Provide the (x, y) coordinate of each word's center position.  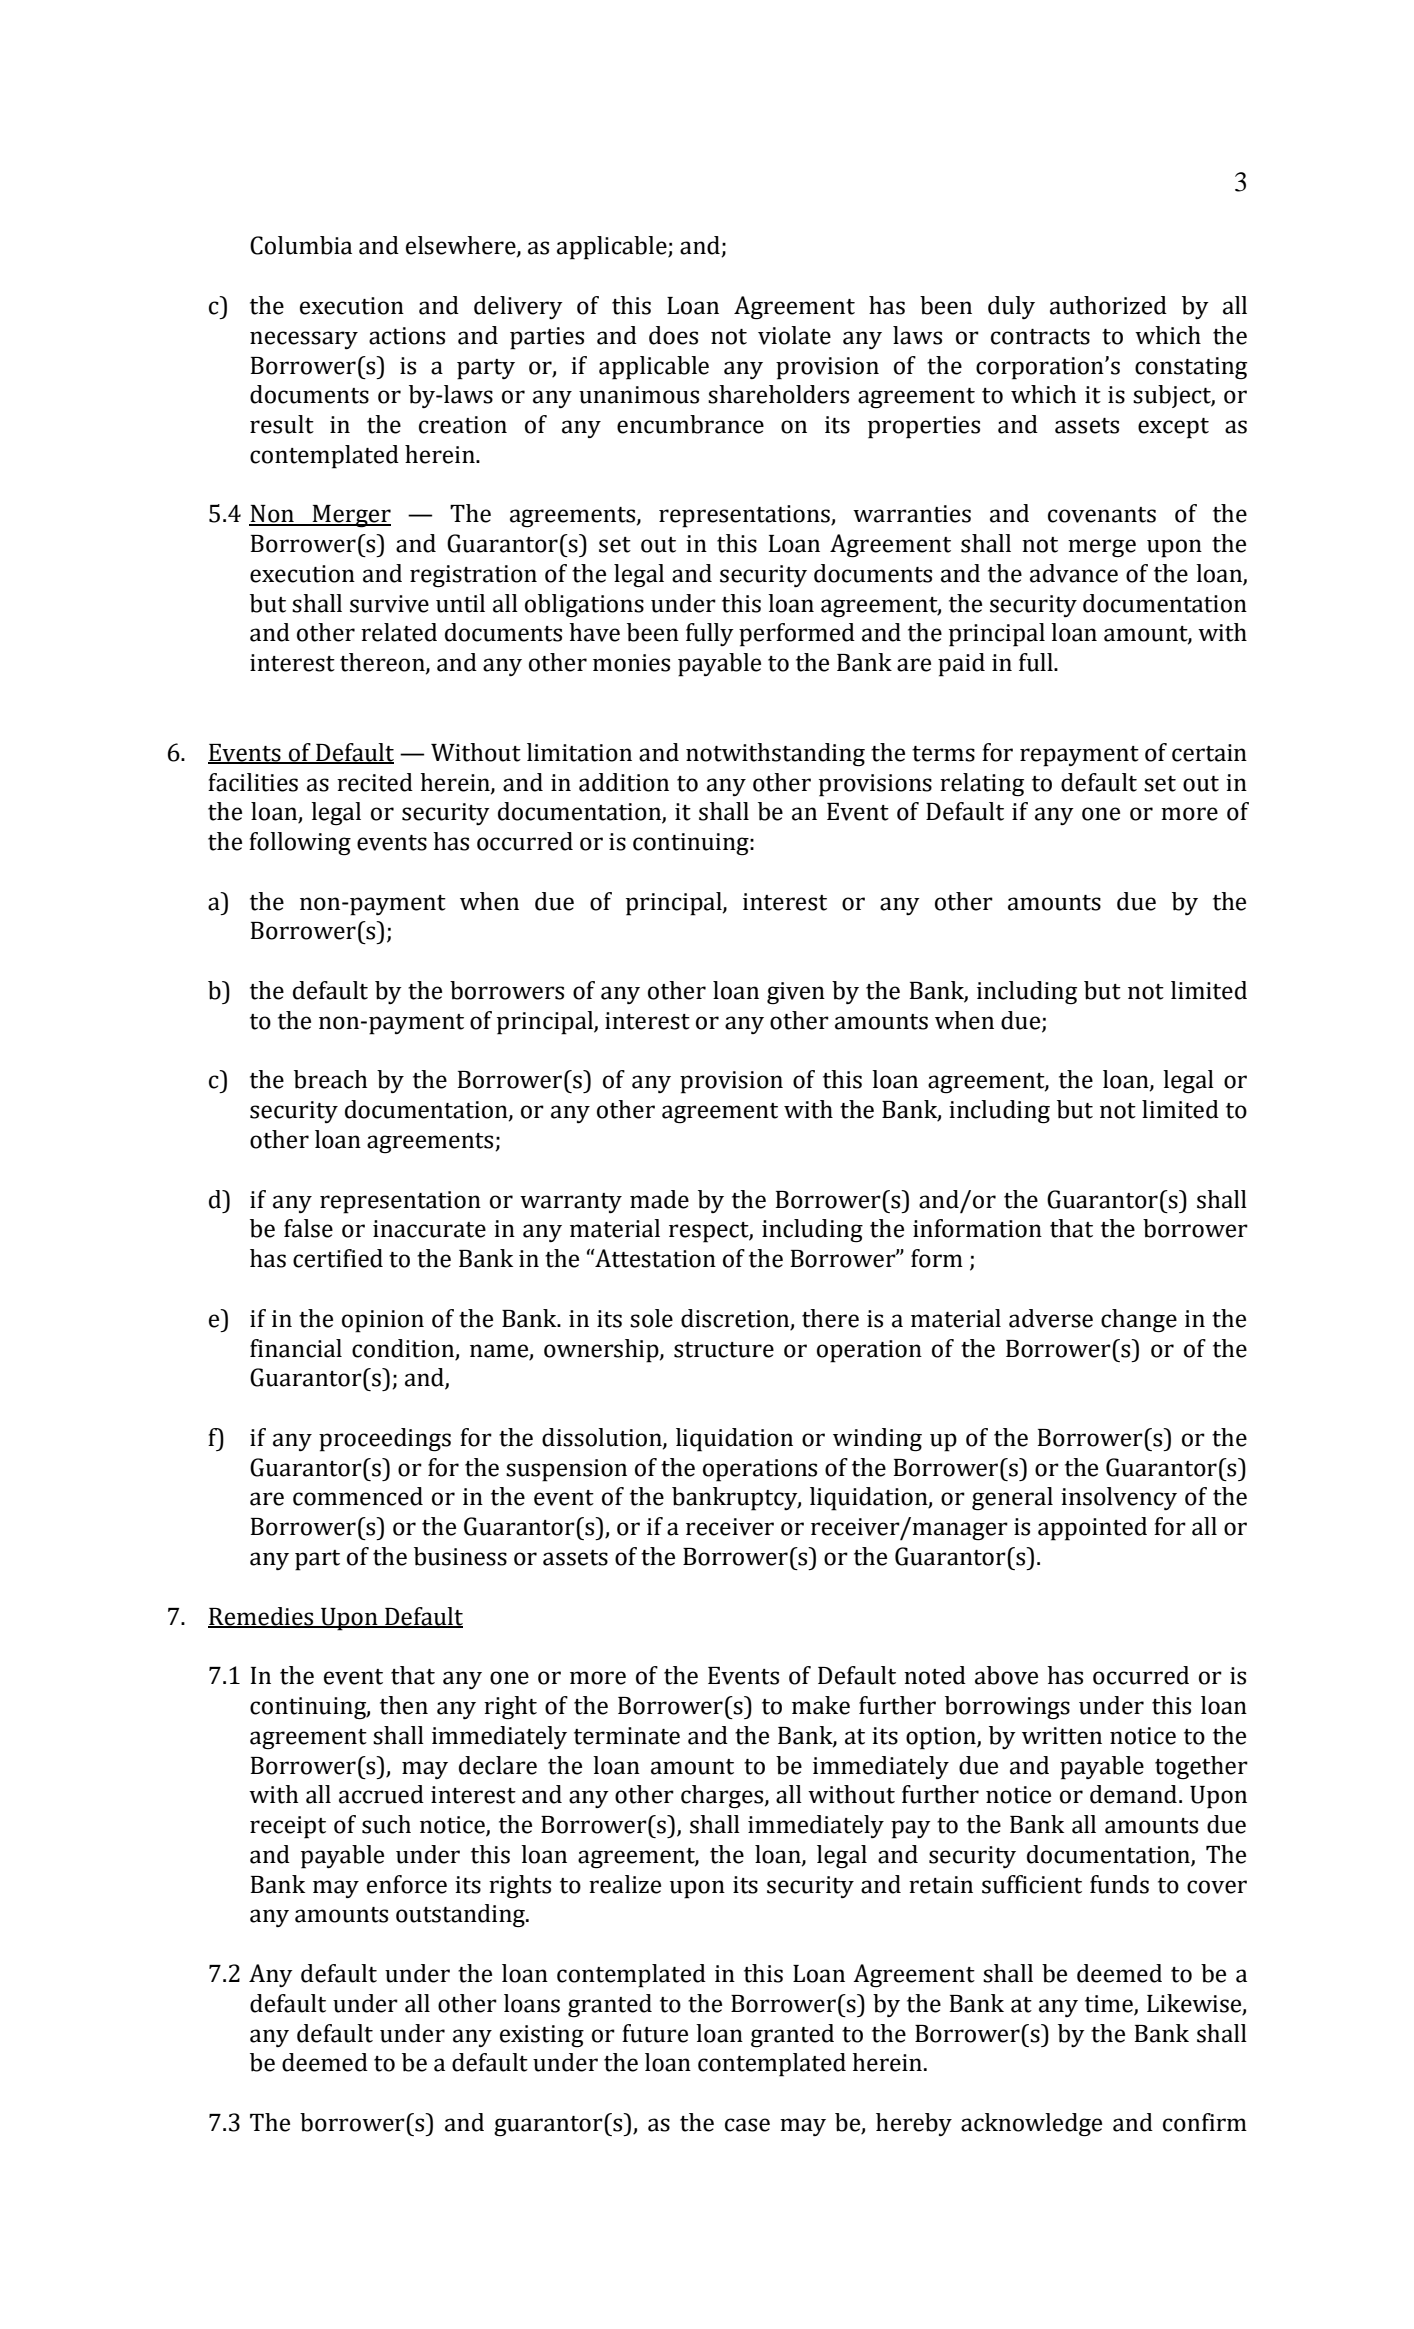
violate (794, 335)
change (1139, 1321)
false (308, 1228)
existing (542, 2036)
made (659, 1199)
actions (407, 336)
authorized (1108, 305)
